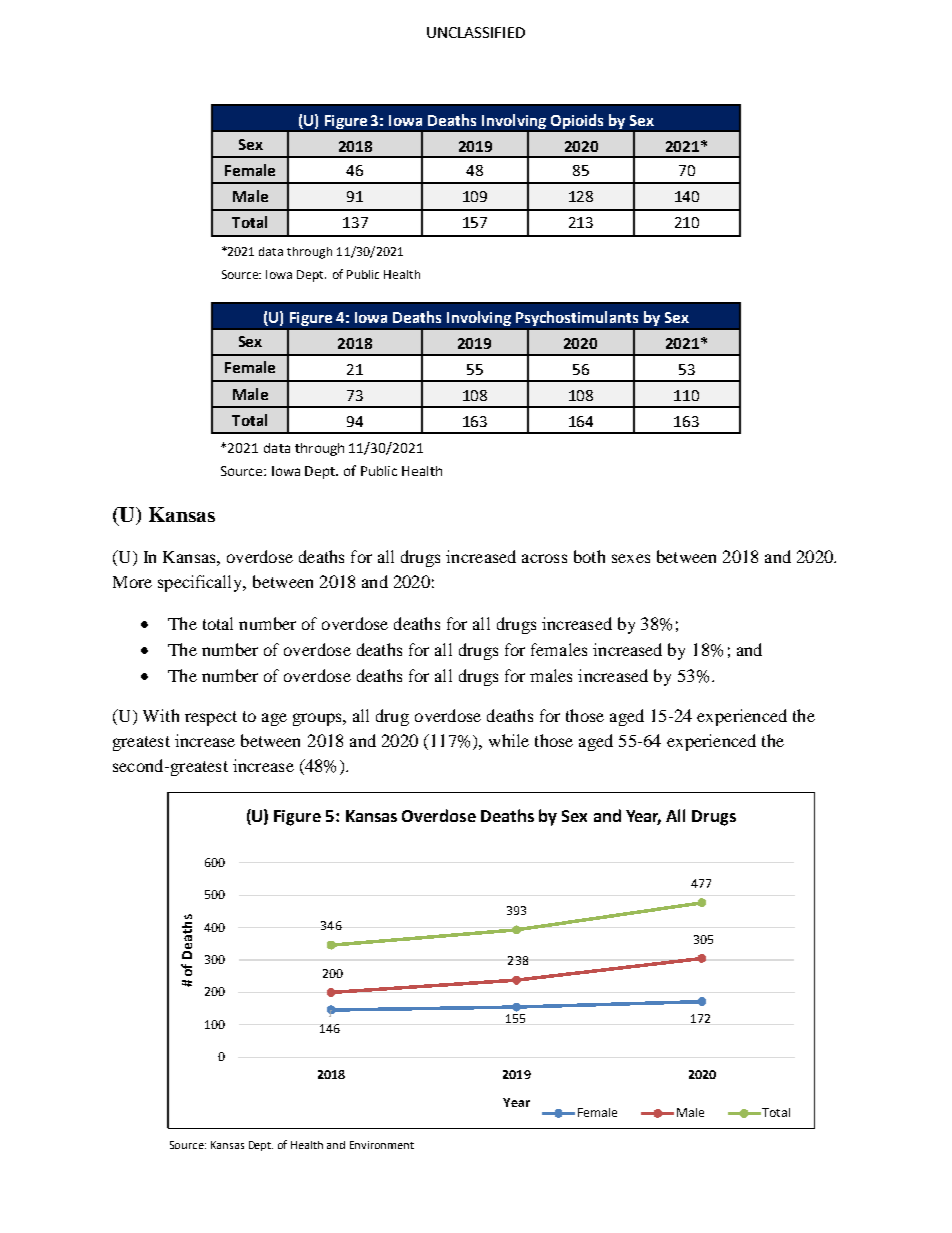 The image size is (952, 1233). I want to click on Opioids, so click(577, 121).
